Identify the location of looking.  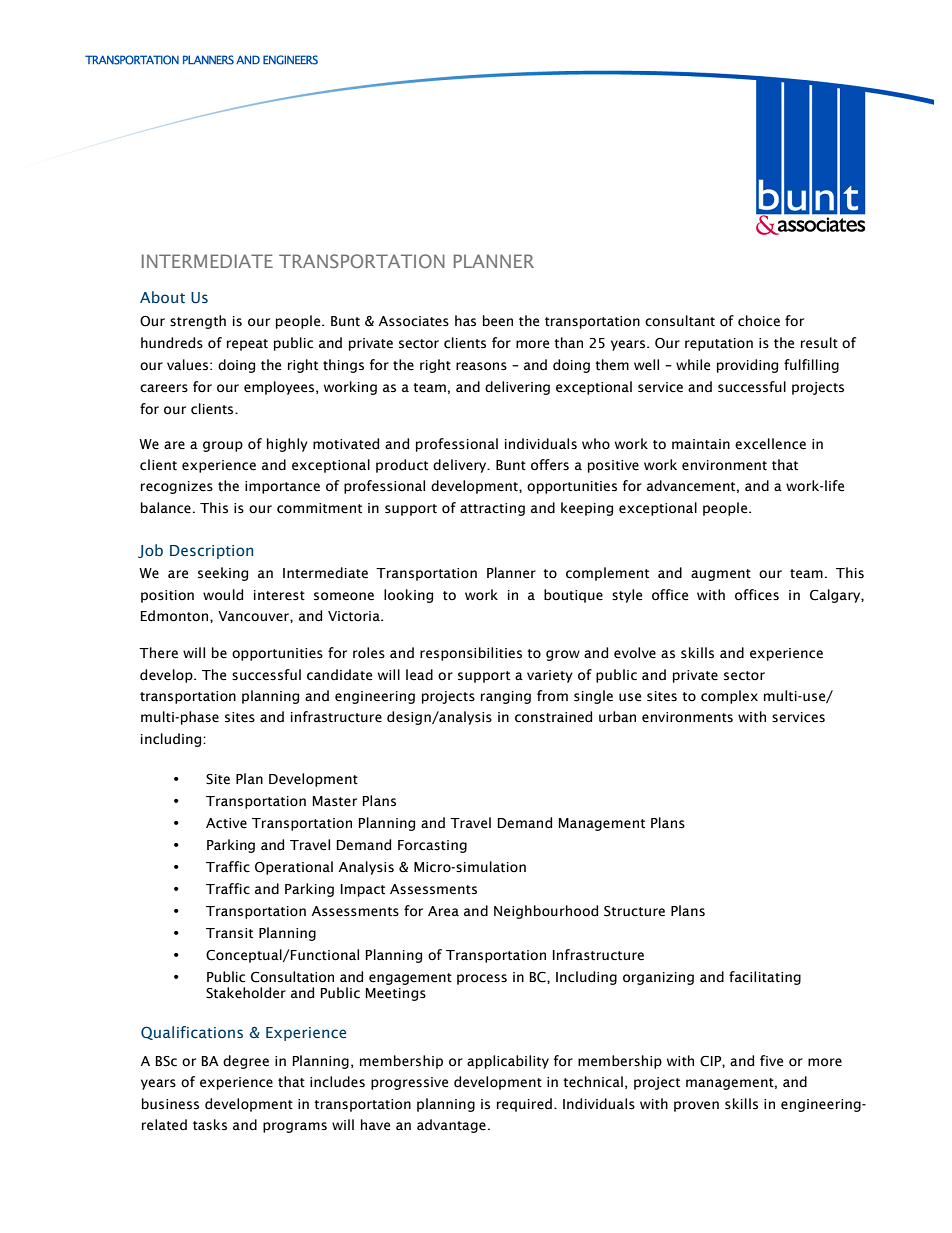
(408, 596).
